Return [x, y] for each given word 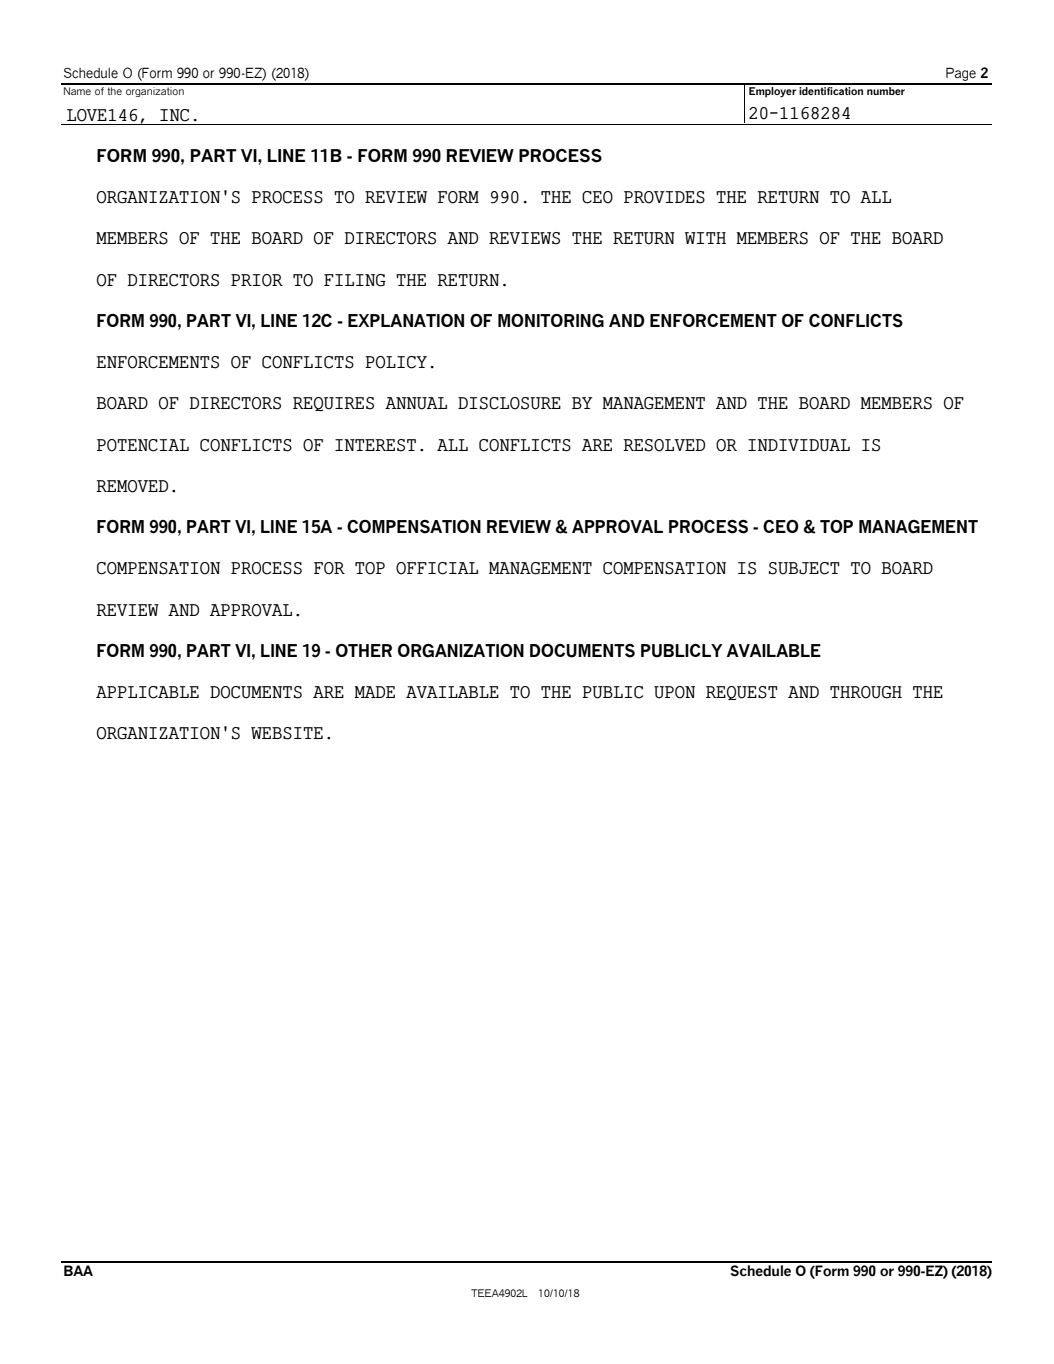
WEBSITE [287, 733]
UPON [674, 692]
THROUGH [866, 692]
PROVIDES [664, 197]
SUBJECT [804, 568]
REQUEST [742, 693]
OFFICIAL [437, 568]
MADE [374, 692]
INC [174, 115]
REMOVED [132, 486]
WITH [705, 238]
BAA [78, 1270]
